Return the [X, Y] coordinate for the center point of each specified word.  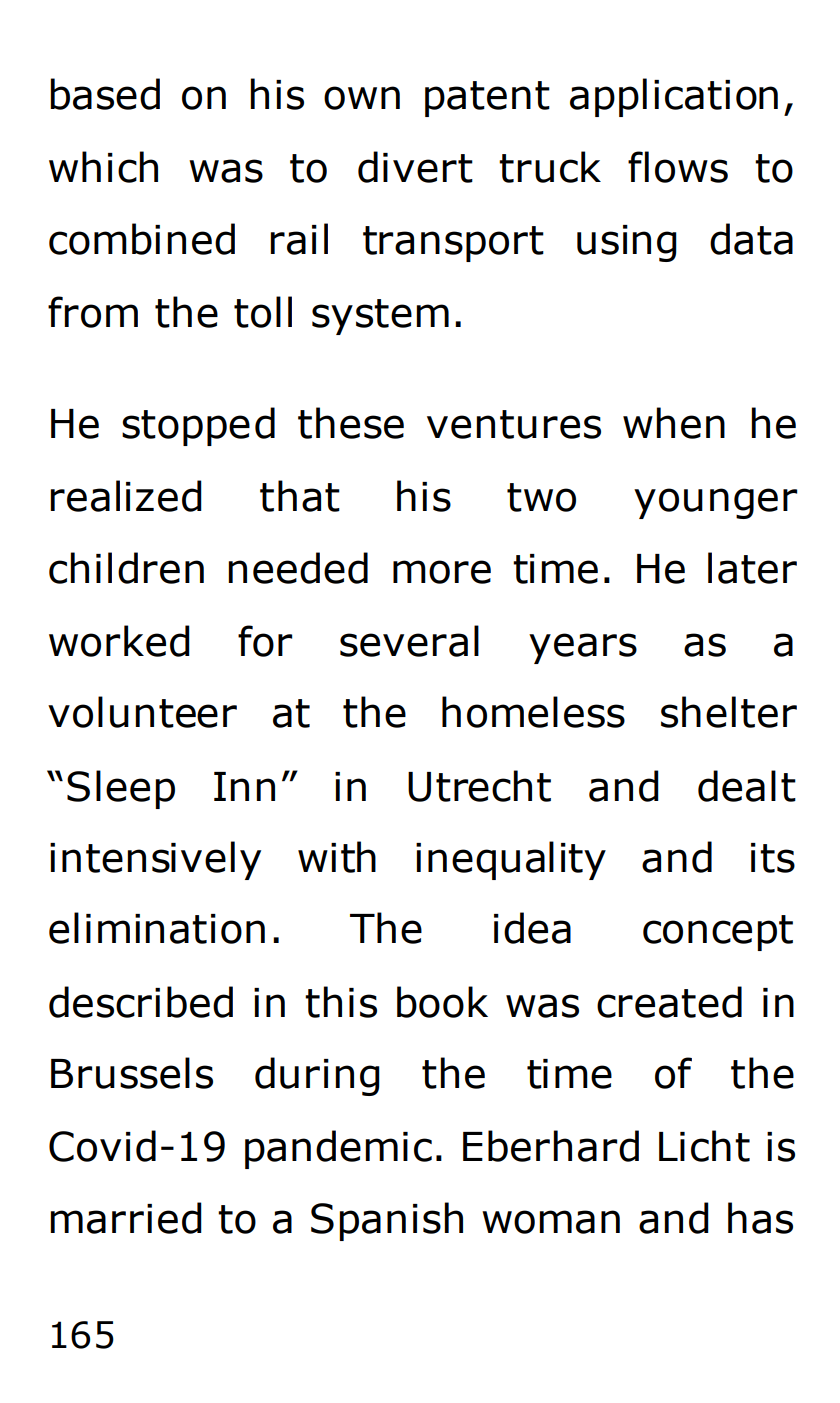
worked [119, 641]
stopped [198, 426]
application [674, 97]
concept [718, 933]
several [409, 641]
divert [415, 167]
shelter [729, 712]
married [126, 1218]
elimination [157, 928]
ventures [514, 424]
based [105, 94]
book [442, 1002]
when [674, 423]
